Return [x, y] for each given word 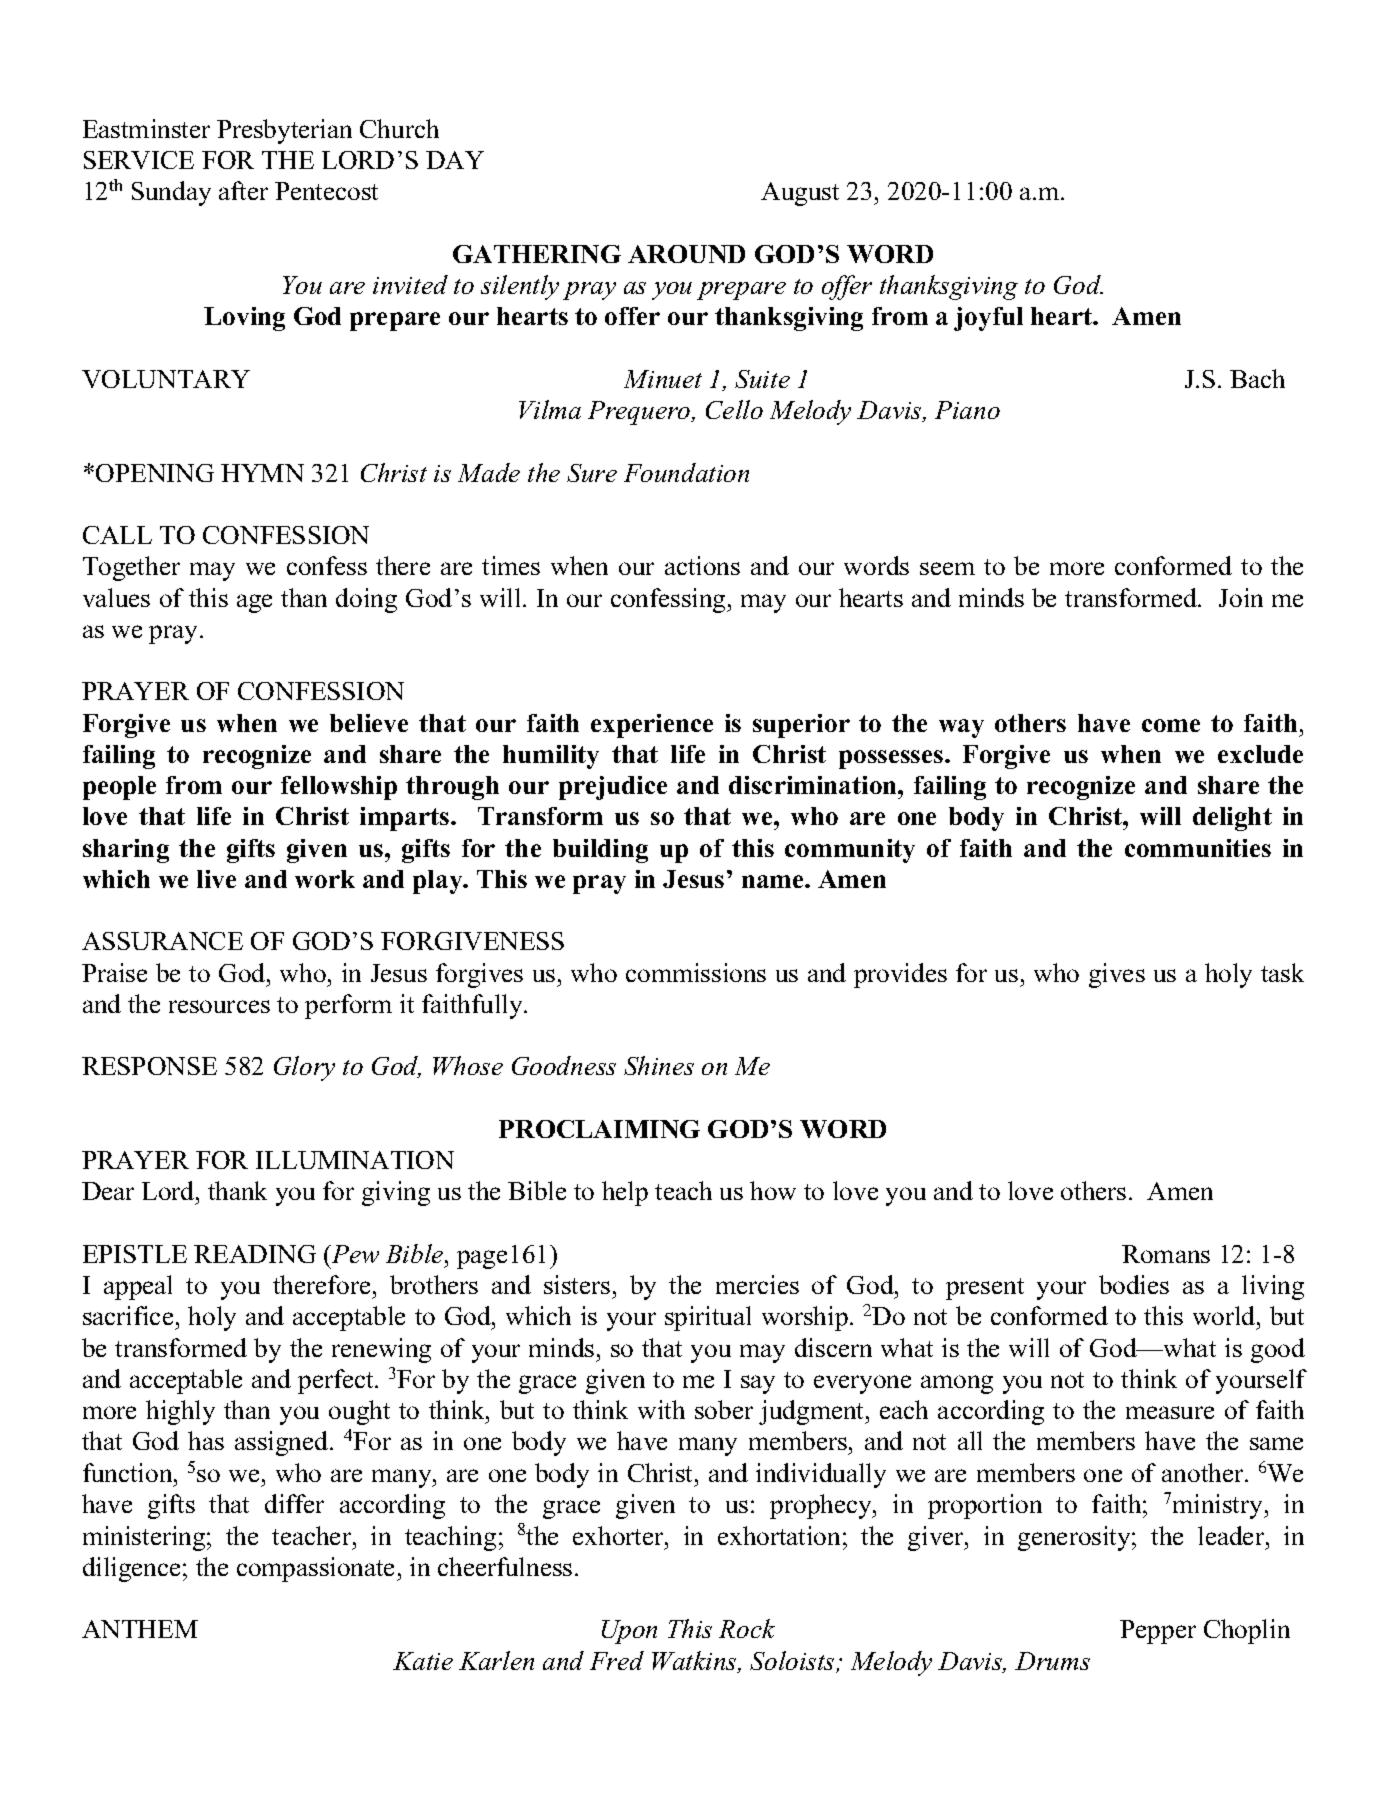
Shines [659, 1065]
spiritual [708, 1318]
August [800, 194]
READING [255, 1254]
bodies [1134, 1284]
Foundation [686, 472]
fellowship [339, 788]
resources [219, 1006]
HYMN [262, 473]
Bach [1257, 378]
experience [652, 726]
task [1282, 972]
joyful [988, 319]
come [1171, 725]
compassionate [317, 1569]
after [243, 190]
